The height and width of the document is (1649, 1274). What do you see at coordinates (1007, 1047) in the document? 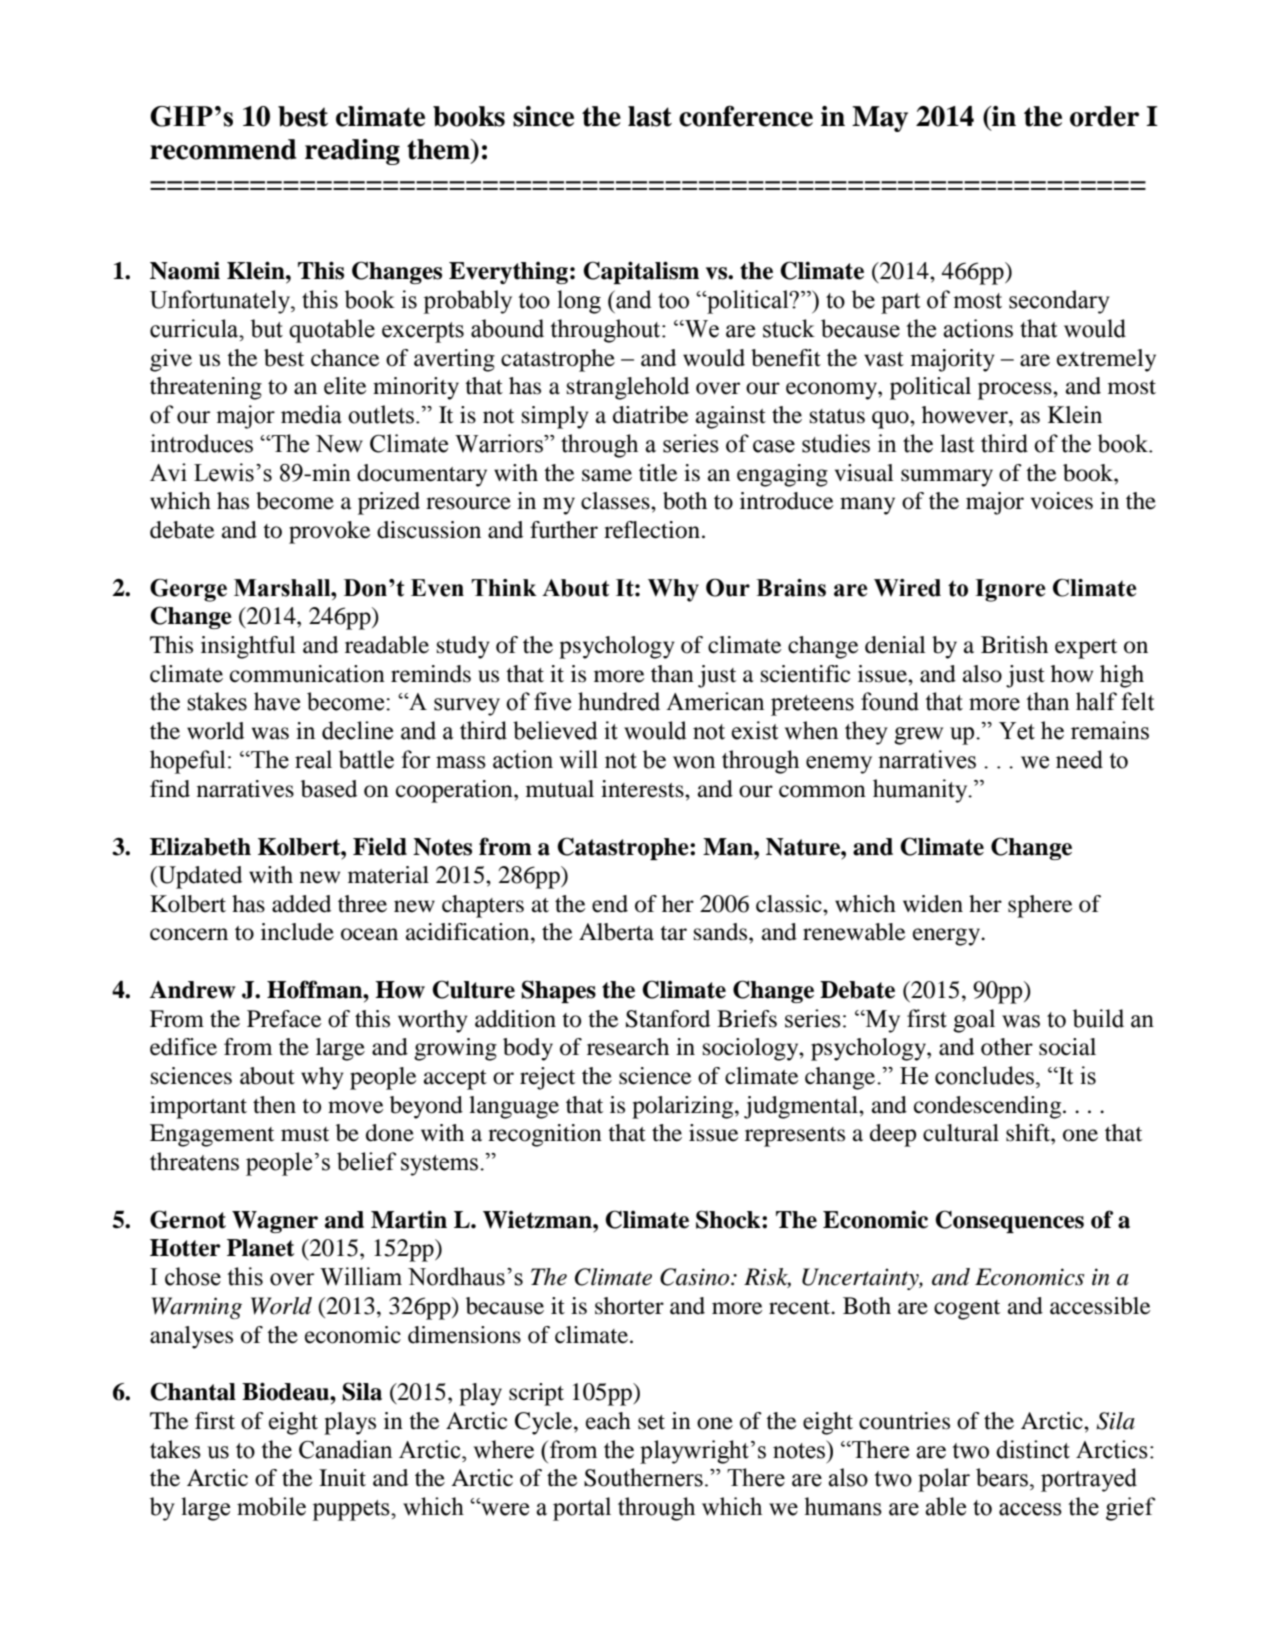
I see `other` at bounding box center [1007, 1047].
